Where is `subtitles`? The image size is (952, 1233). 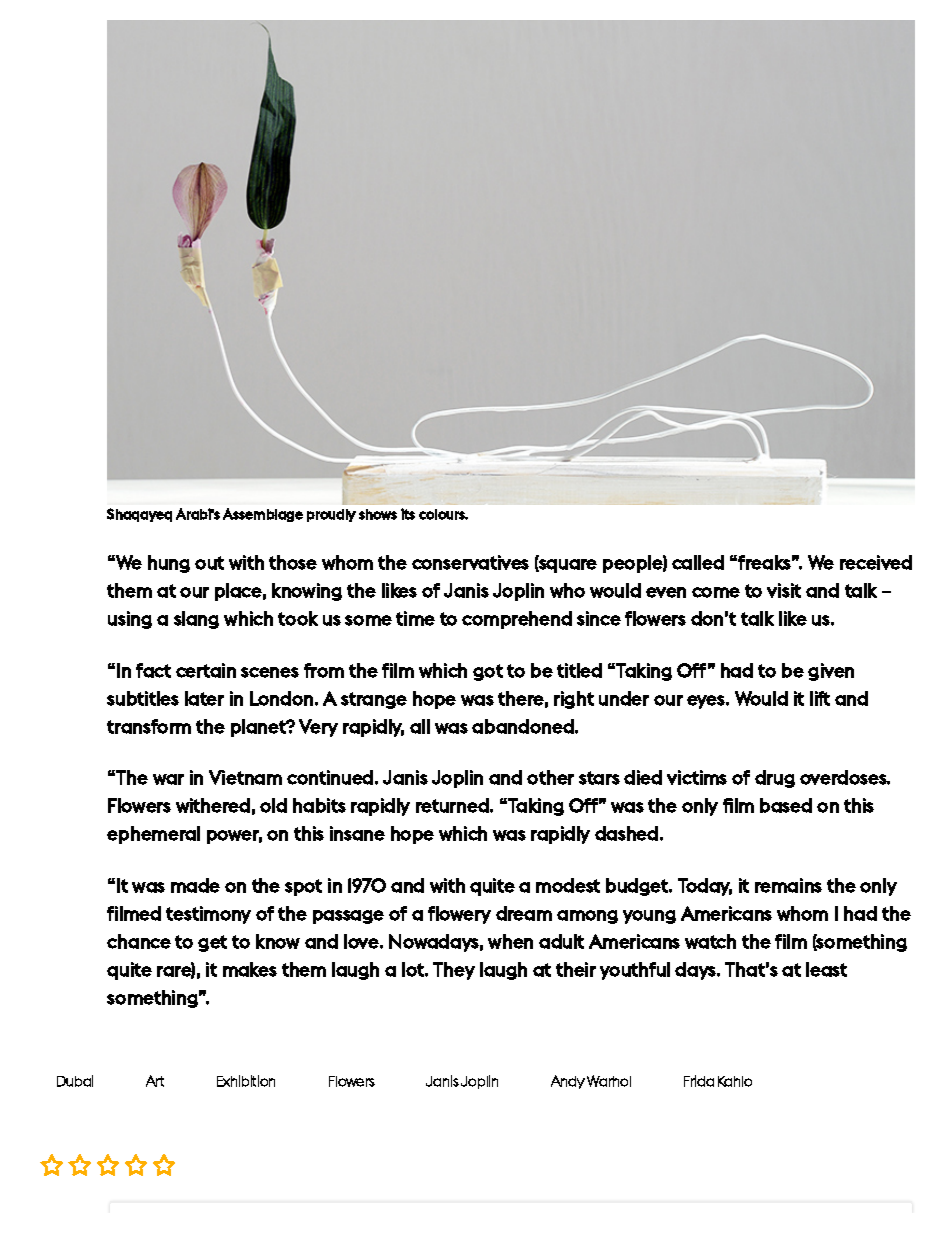 subtitles is located at coordinates (143, 698).
